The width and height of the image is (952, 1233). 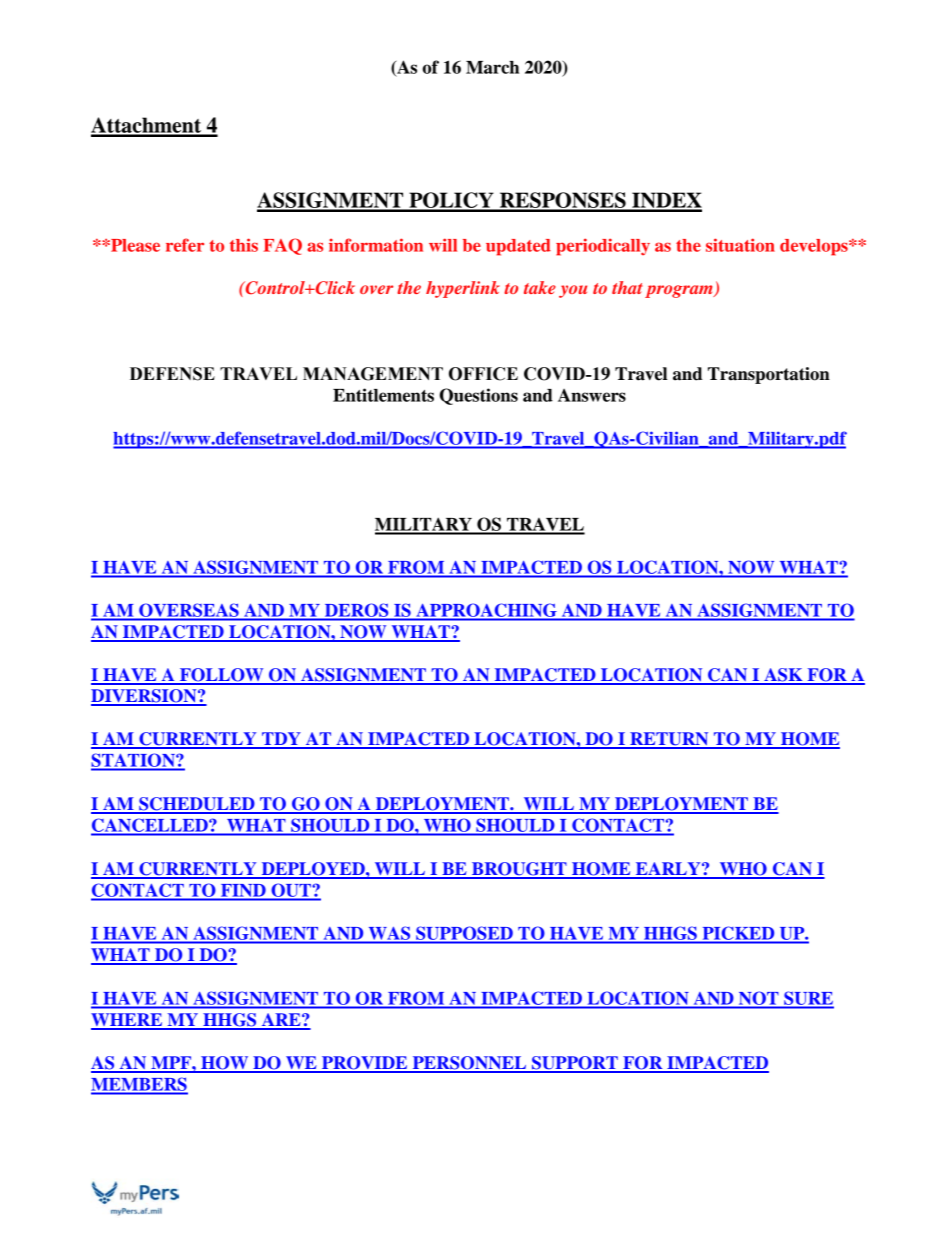 What do you see at coordinates (225, 1064) in the image?
I see `HOW` at bounding box center [225, 1064].
